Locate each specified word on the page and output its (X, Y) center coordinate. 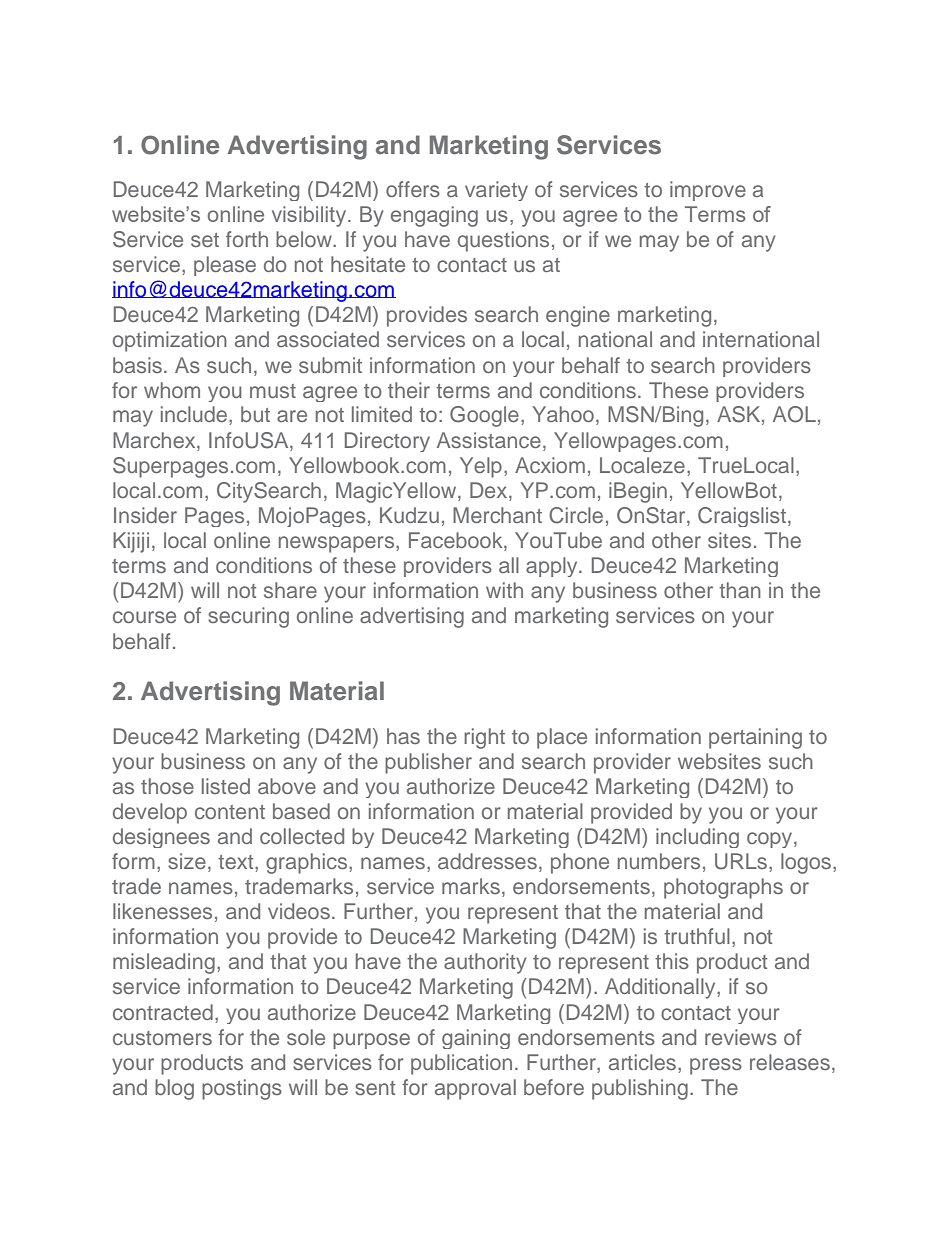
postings (242, 1089)
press (716, 1066)
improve (708, 191)
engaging (434, 216)
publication (461, 1064)
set (205, 240)
